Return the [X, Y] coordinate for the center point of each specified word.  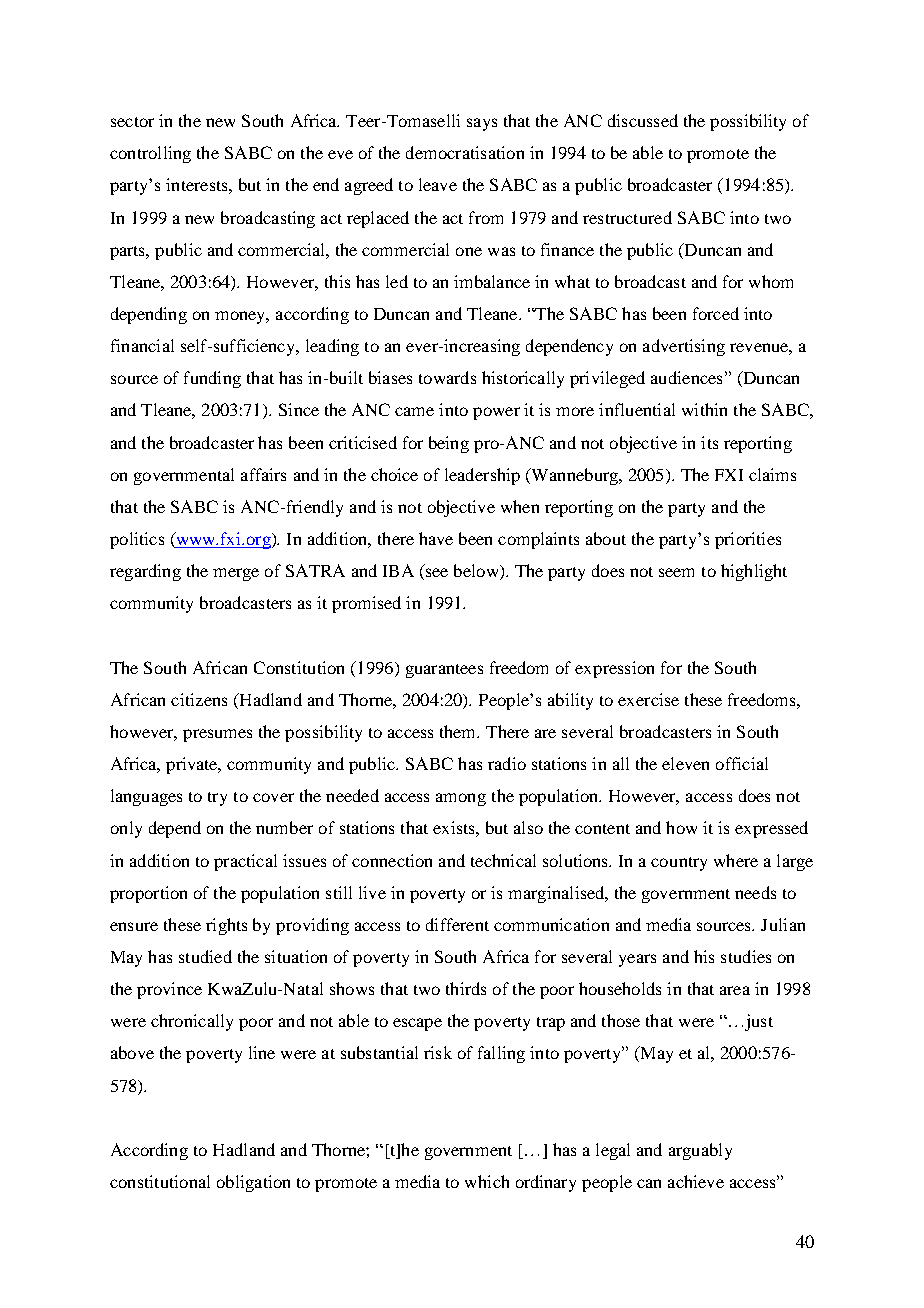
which [487, 1181]
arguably [700, 1151]
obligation [253, 1183]
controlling [150, 154]
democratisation [465, 152]
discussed [643, 120]
